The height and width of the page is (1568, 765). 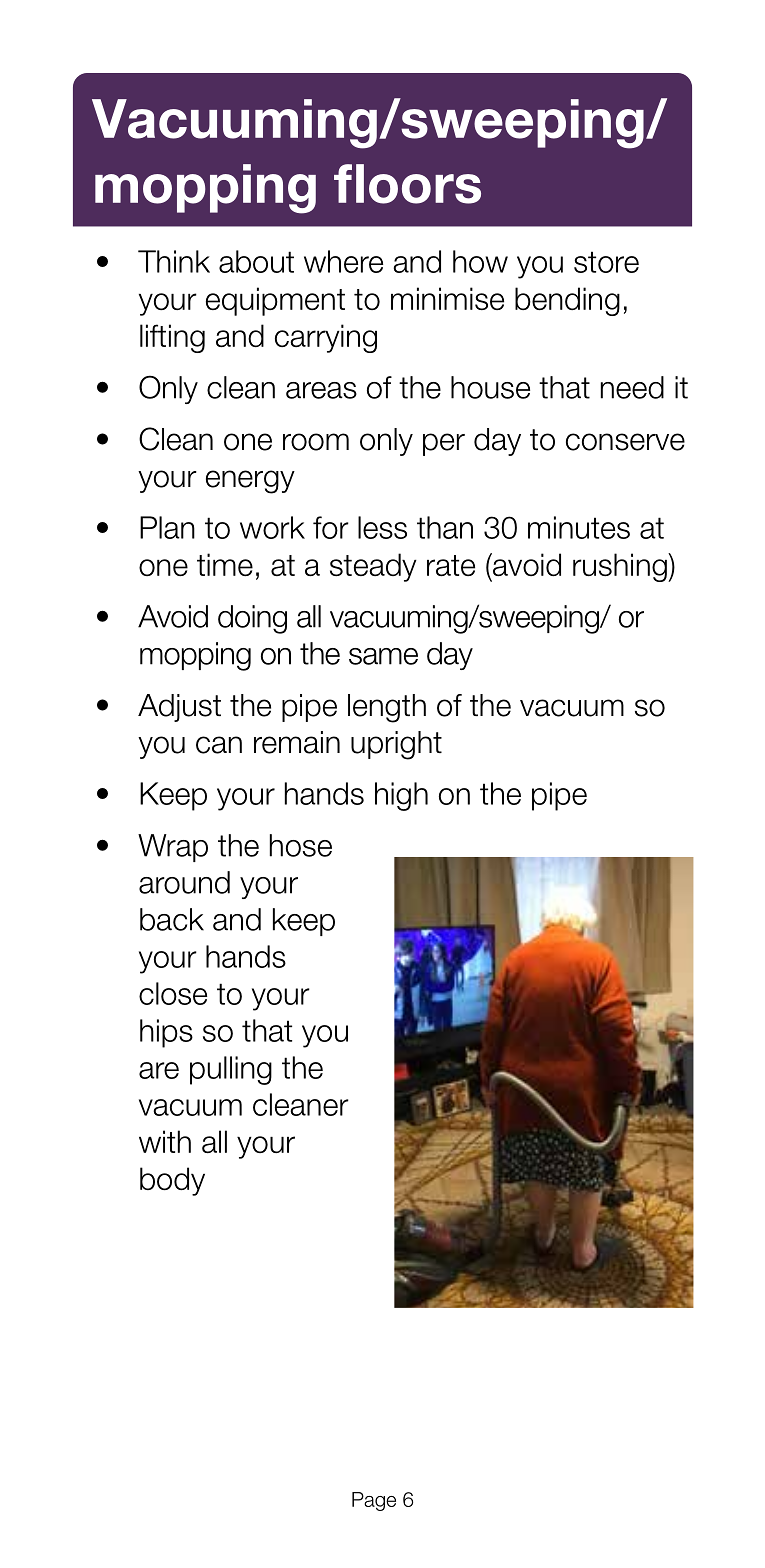 I want to click on Adjust, so click(x=179, y=708).
